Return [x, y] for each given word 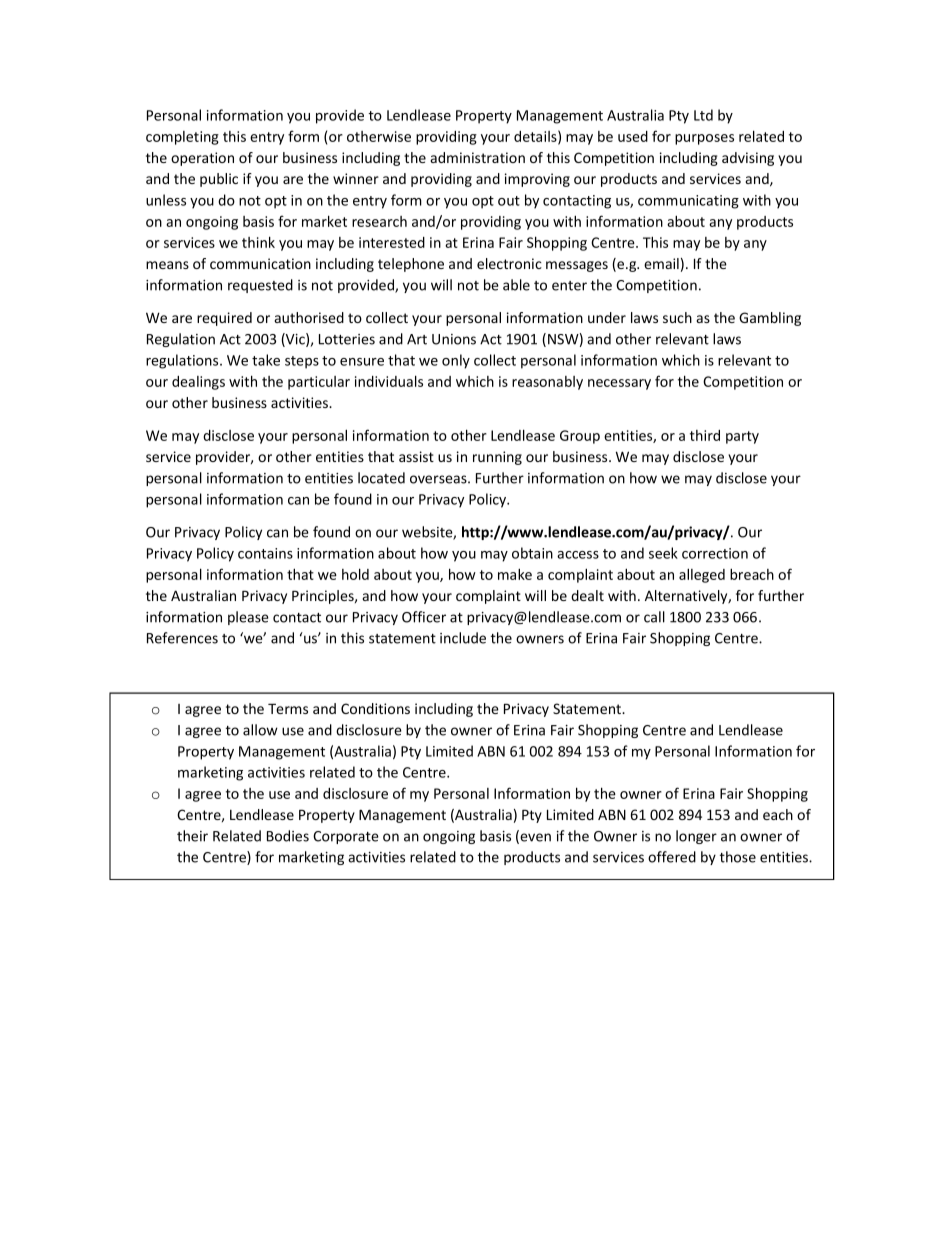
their [192, 836]
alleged [702, 576]
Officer [424, 617]
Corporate [346, 837]
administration [477, 157]
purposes [704, 139]
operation [202, 159]
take [266, 360]
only [456, 361]
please [248, 618]
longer [696, 837]
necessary [619, 384]
